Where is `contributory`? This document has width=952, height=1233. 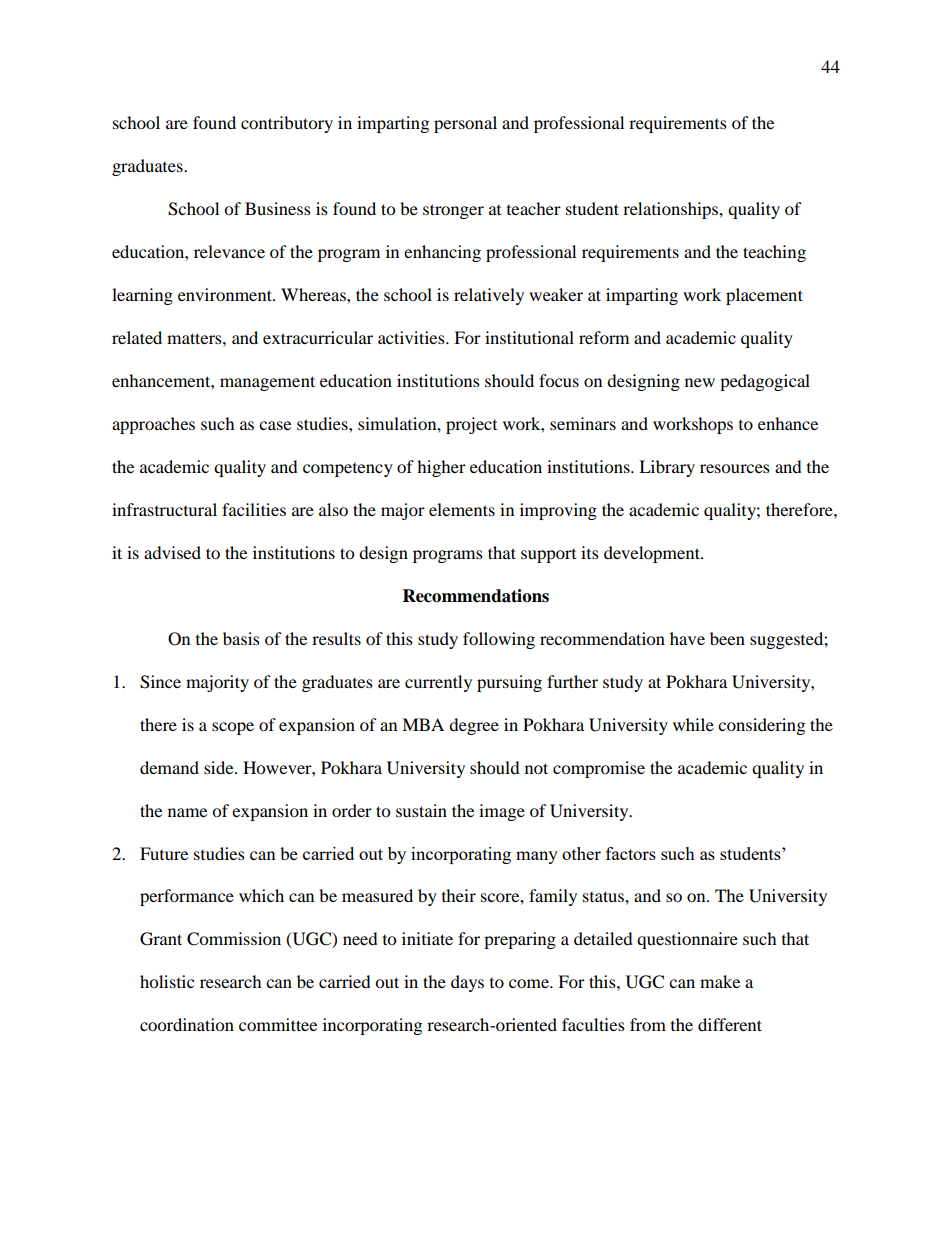
contributory is located at coordinates (287, 124).
